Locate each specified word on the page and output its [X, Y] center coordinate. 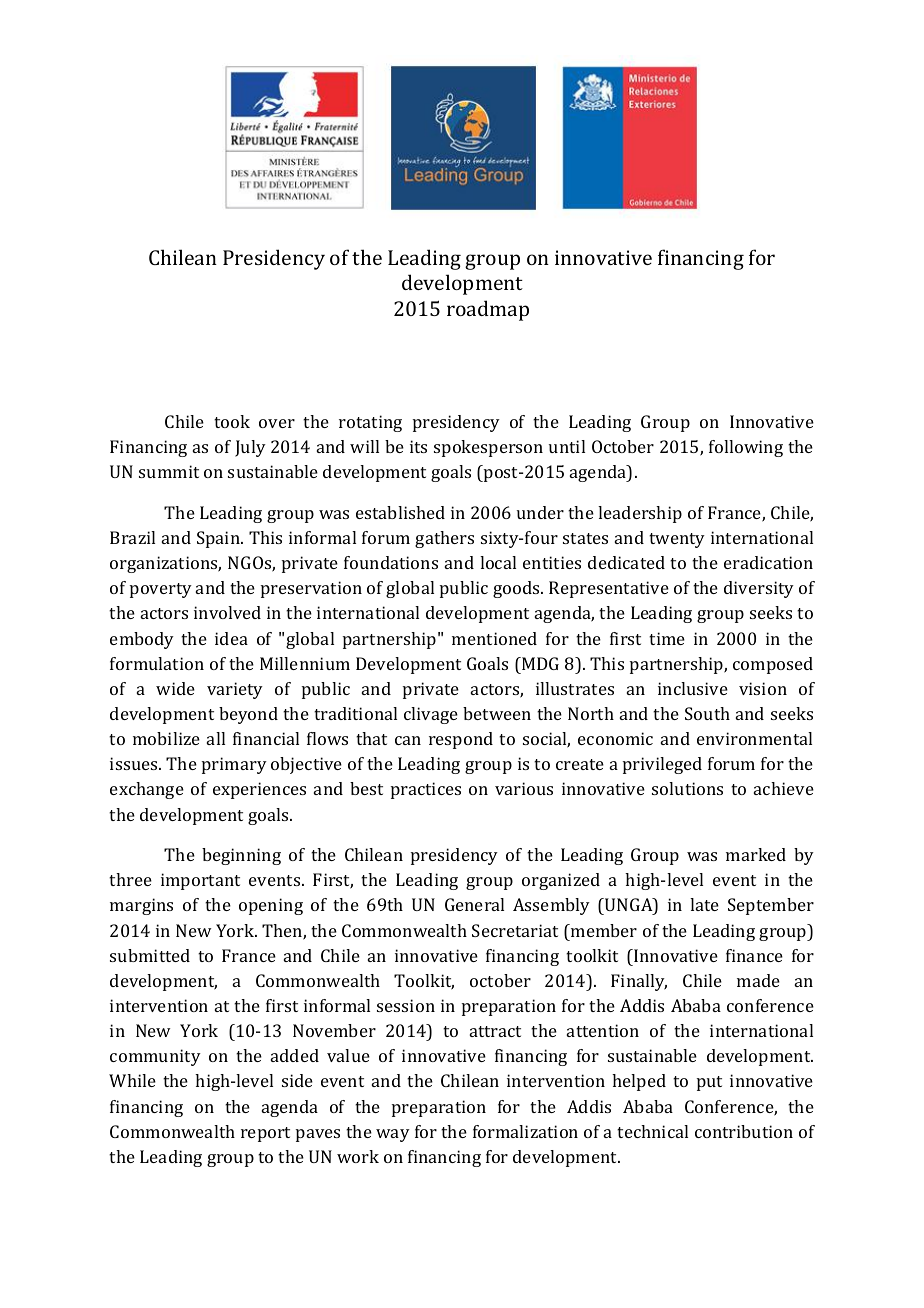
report [265, 1134]
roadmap [488, 310]
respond [461, 740]
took [232, 421]
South [707, 713]
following [746, 448]
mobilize [166, 738]
